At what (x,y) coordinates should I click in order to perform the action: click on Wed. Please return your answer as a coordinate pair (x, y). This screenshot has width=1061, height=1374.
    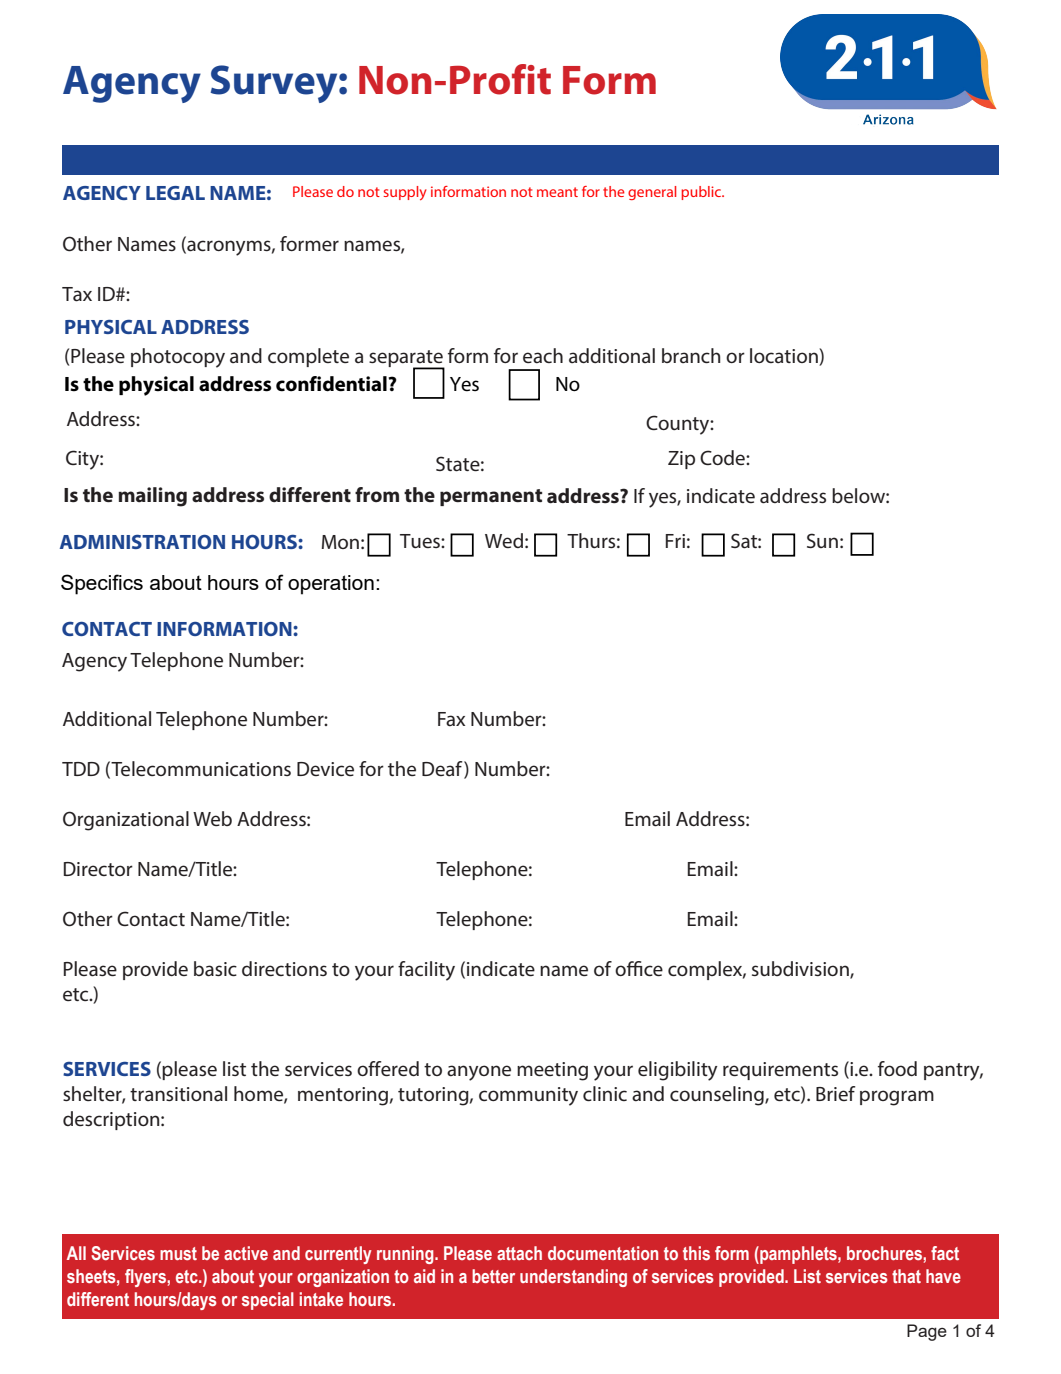
    Looking at the image, I should click on (504, 540).
